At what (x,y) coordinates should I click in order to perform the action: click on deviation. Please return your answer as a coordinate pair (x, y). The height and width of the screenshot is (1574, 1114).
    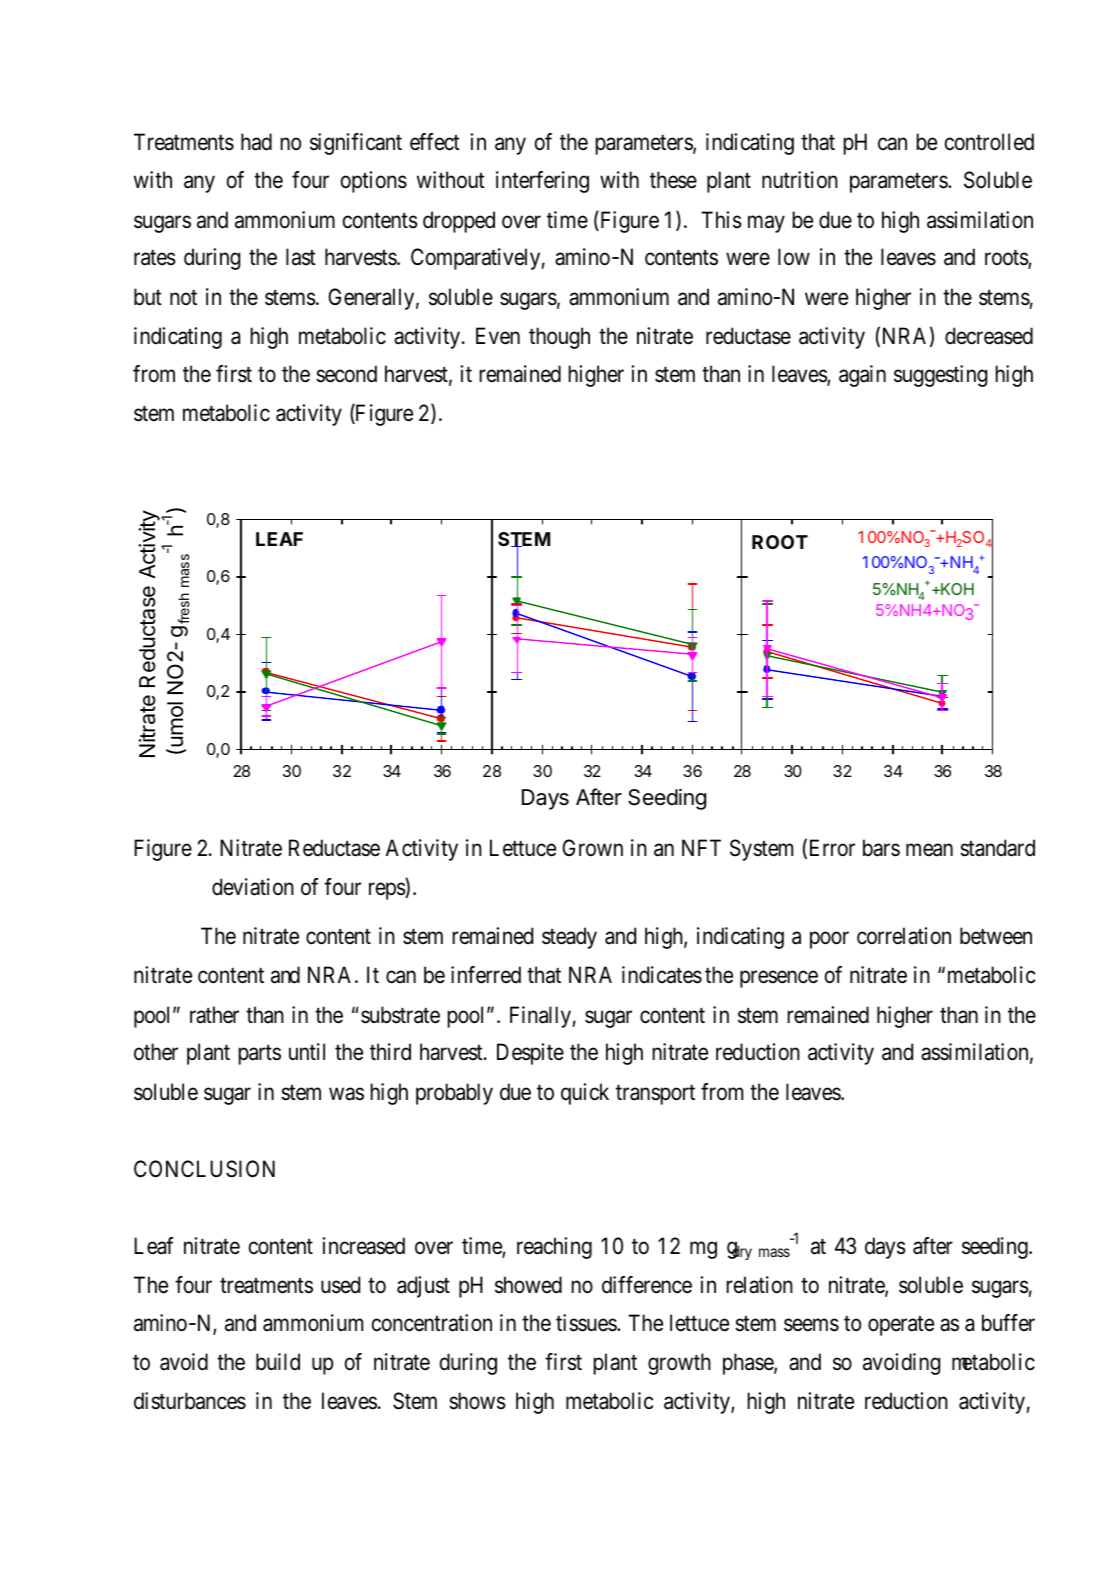
    Looking at the image, I should click on (253, 887).
